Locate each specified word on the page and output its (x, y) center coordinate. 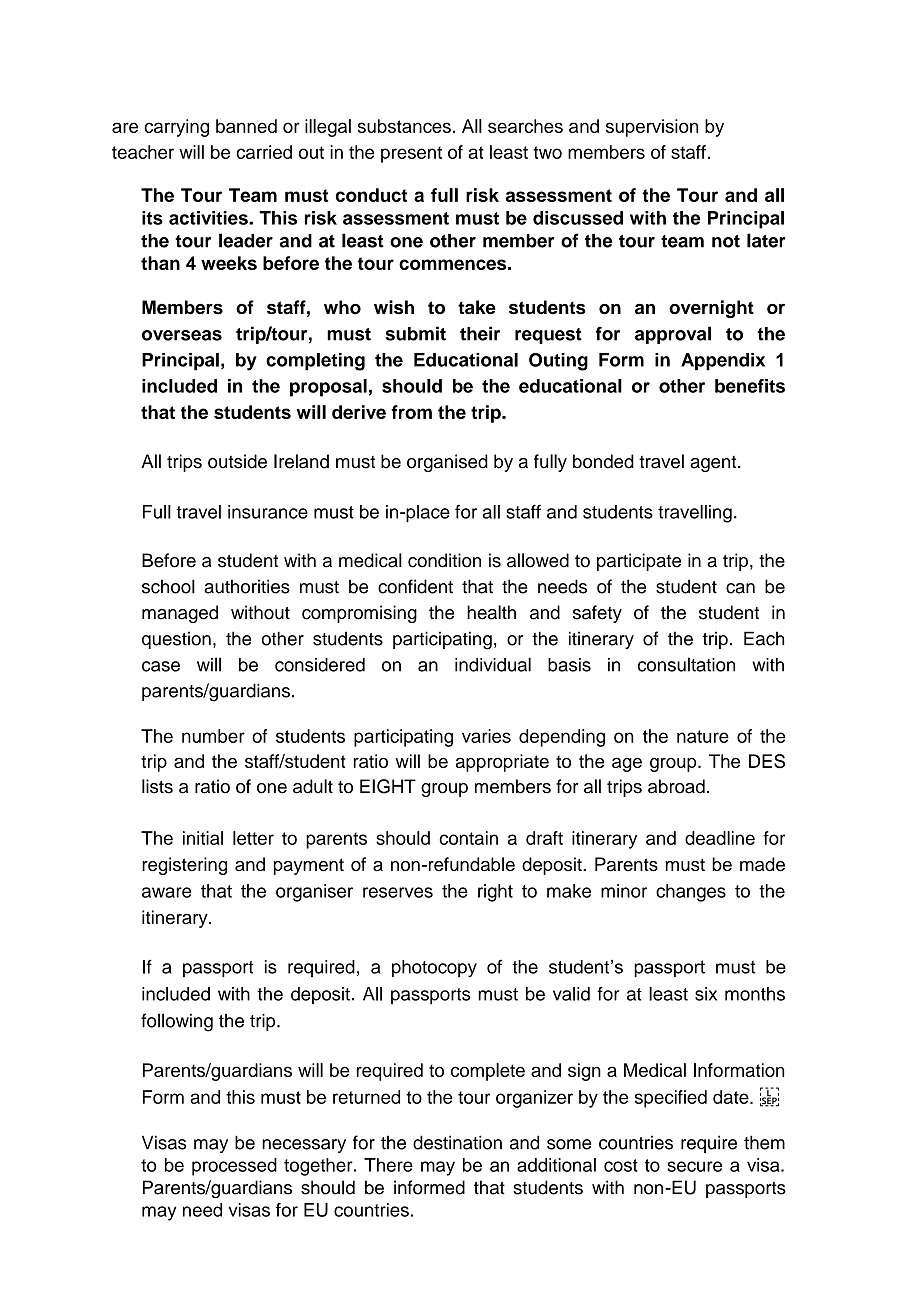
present (411, 154)
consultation (686, 664)
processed (234, 1167)
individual (493, 664)
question (176, 640)
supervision (652, 128)
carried (264, 152)
